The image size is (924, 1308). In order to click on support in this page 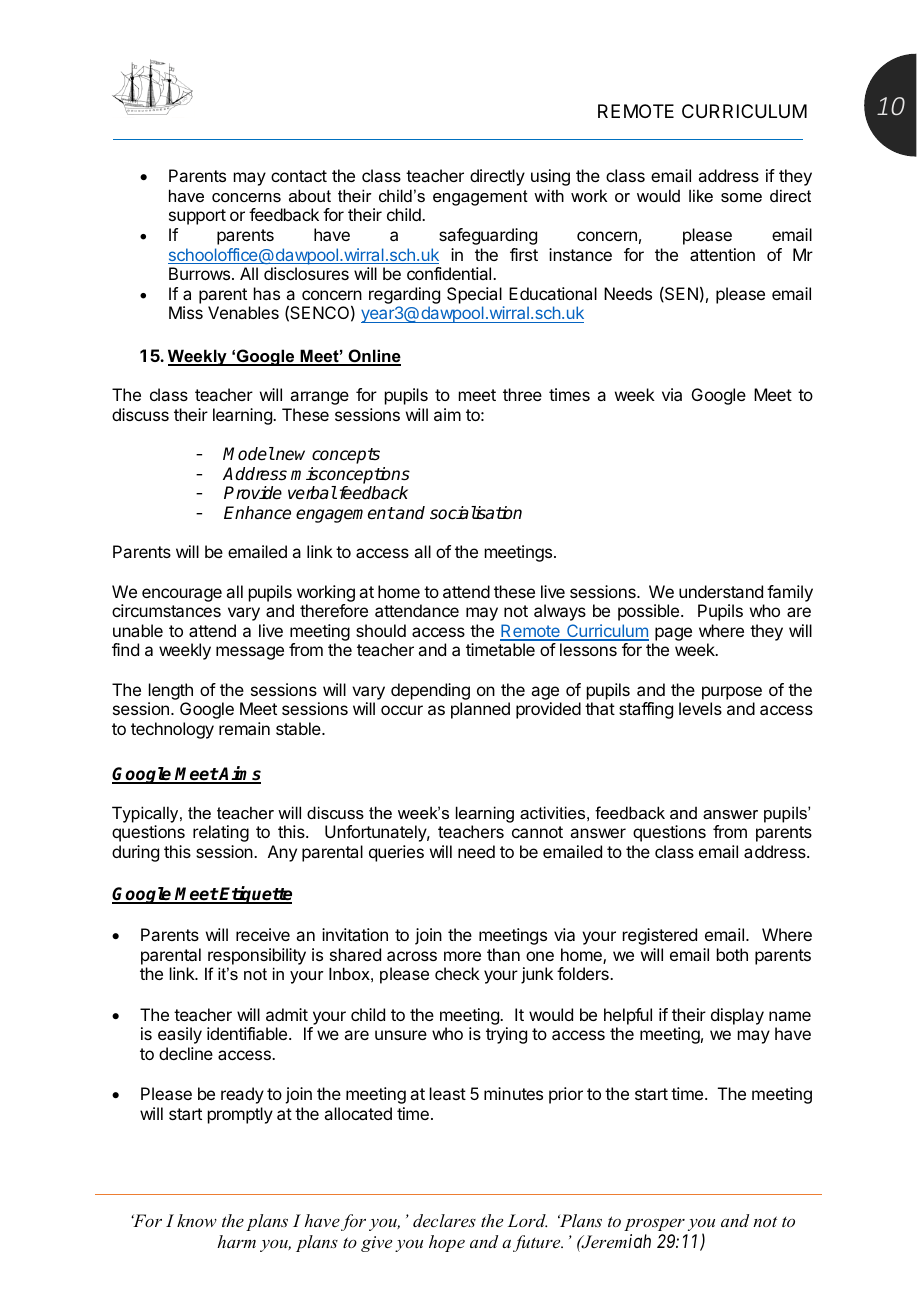, I will do `click(197, 217)`.
